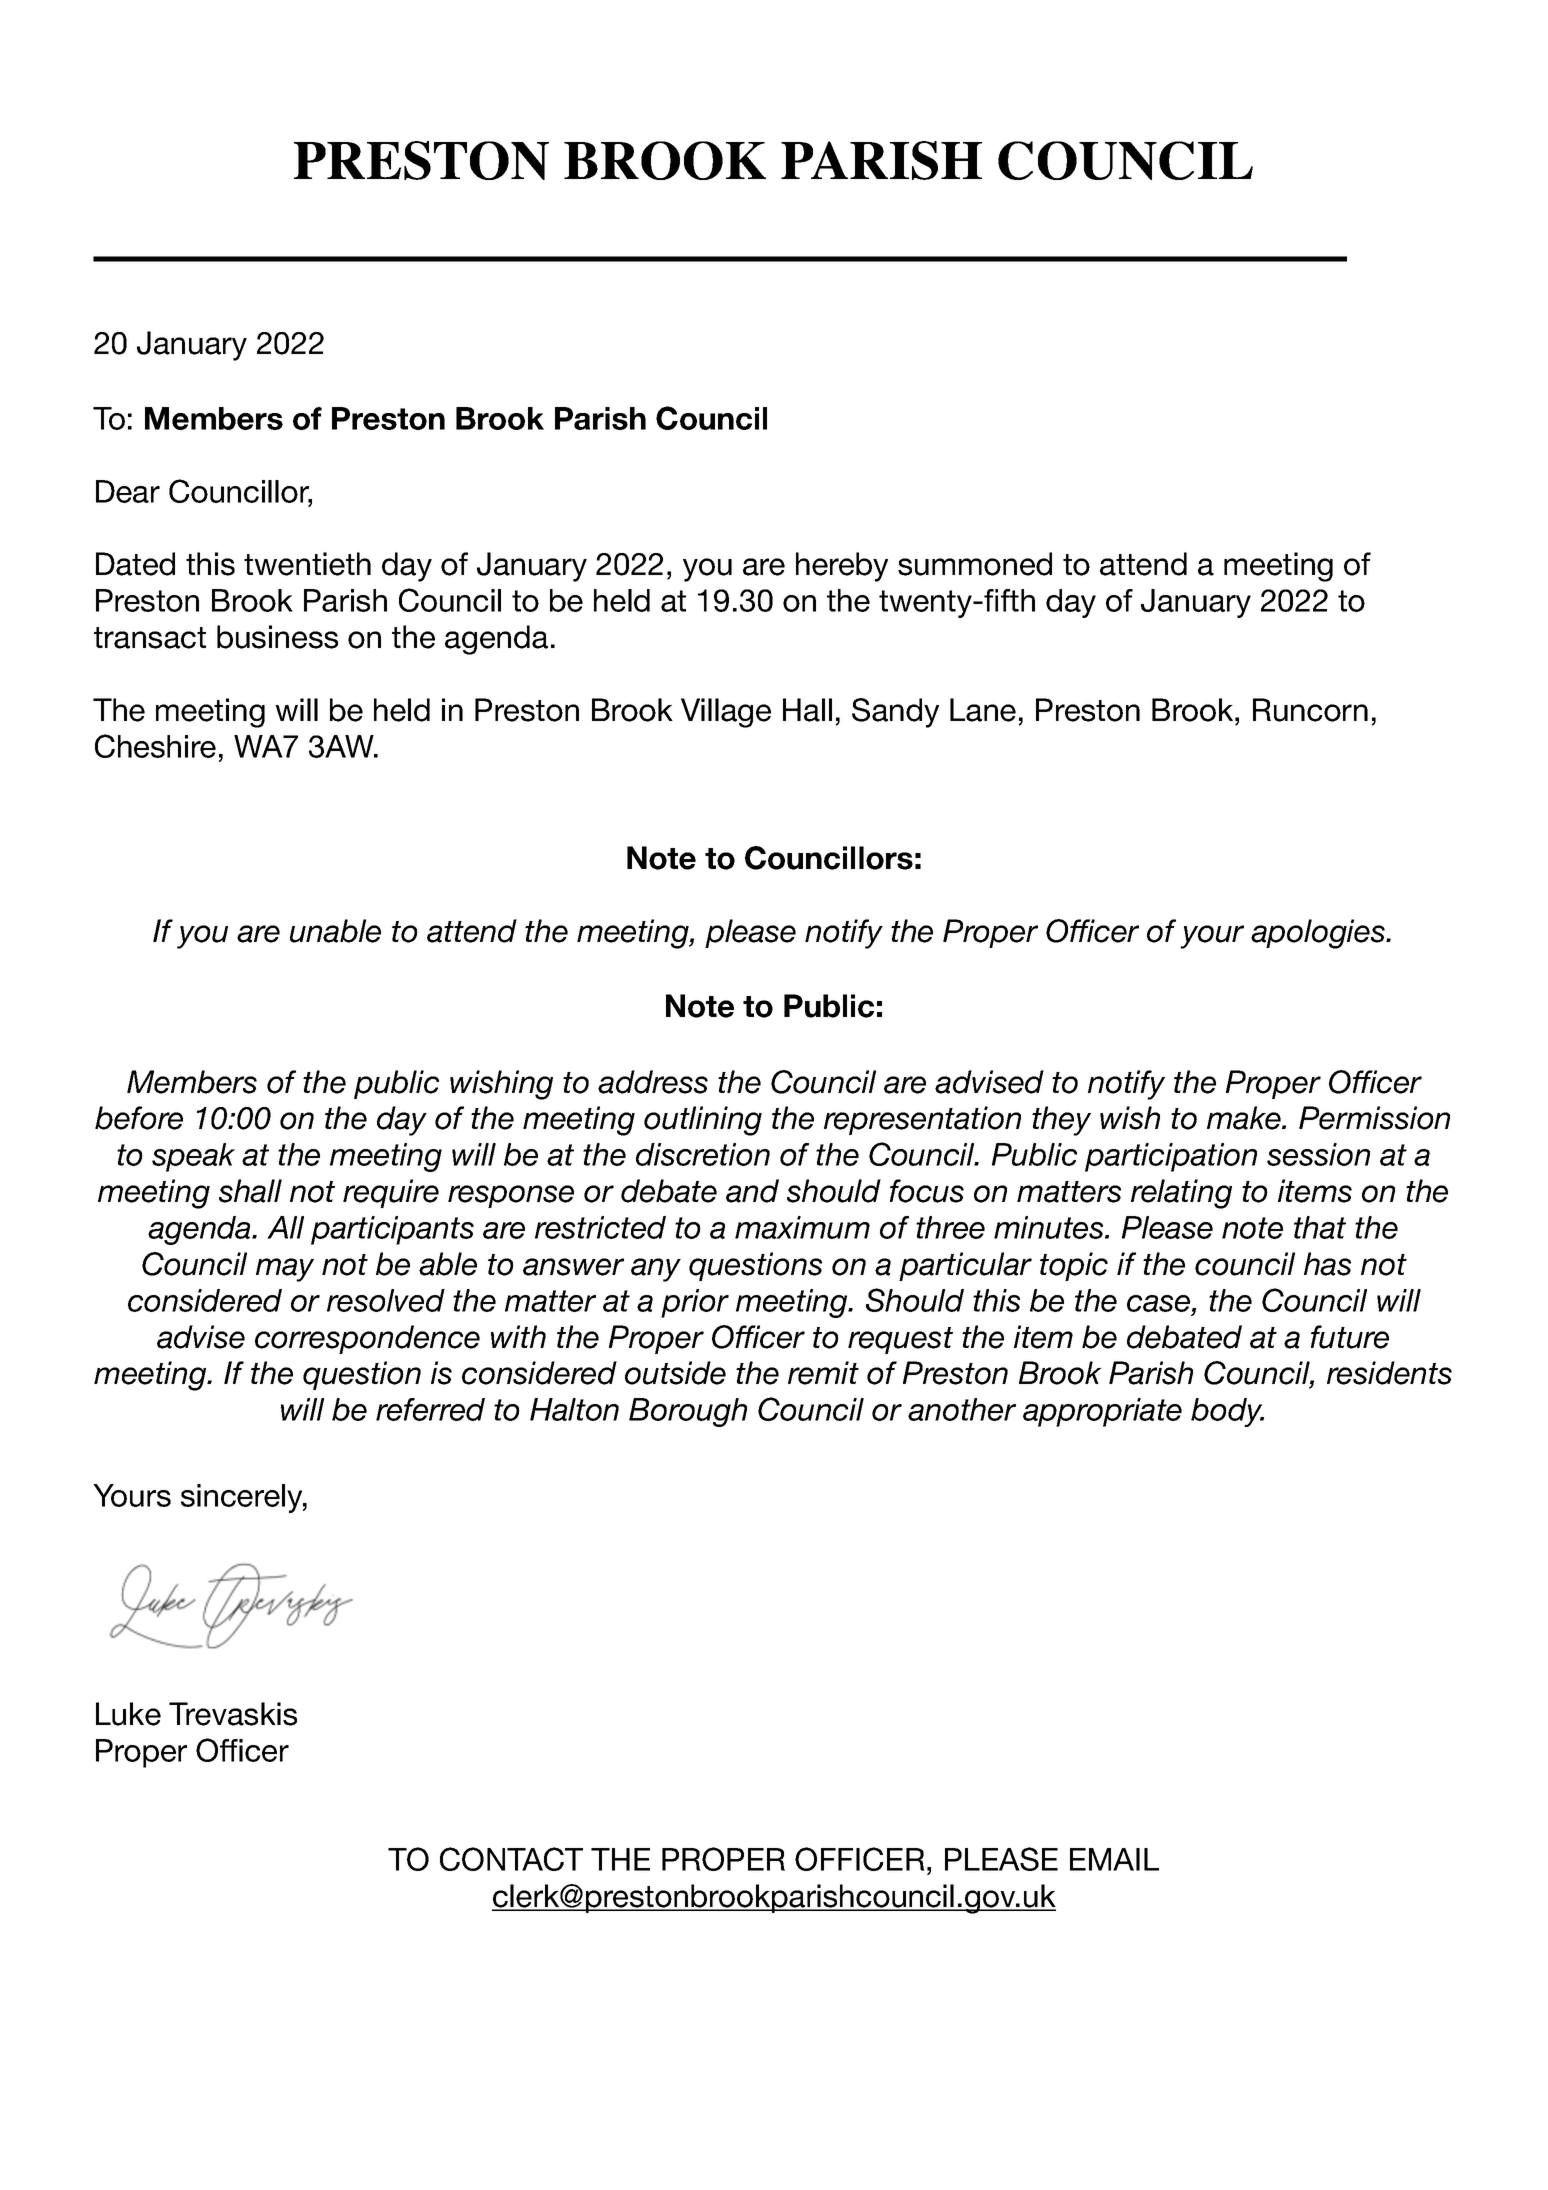 The width and height of the screenshot is (1548, 2190). Describe the element at coordinates (307, 564) in the screenshot. I see `twentieth` at that location.
